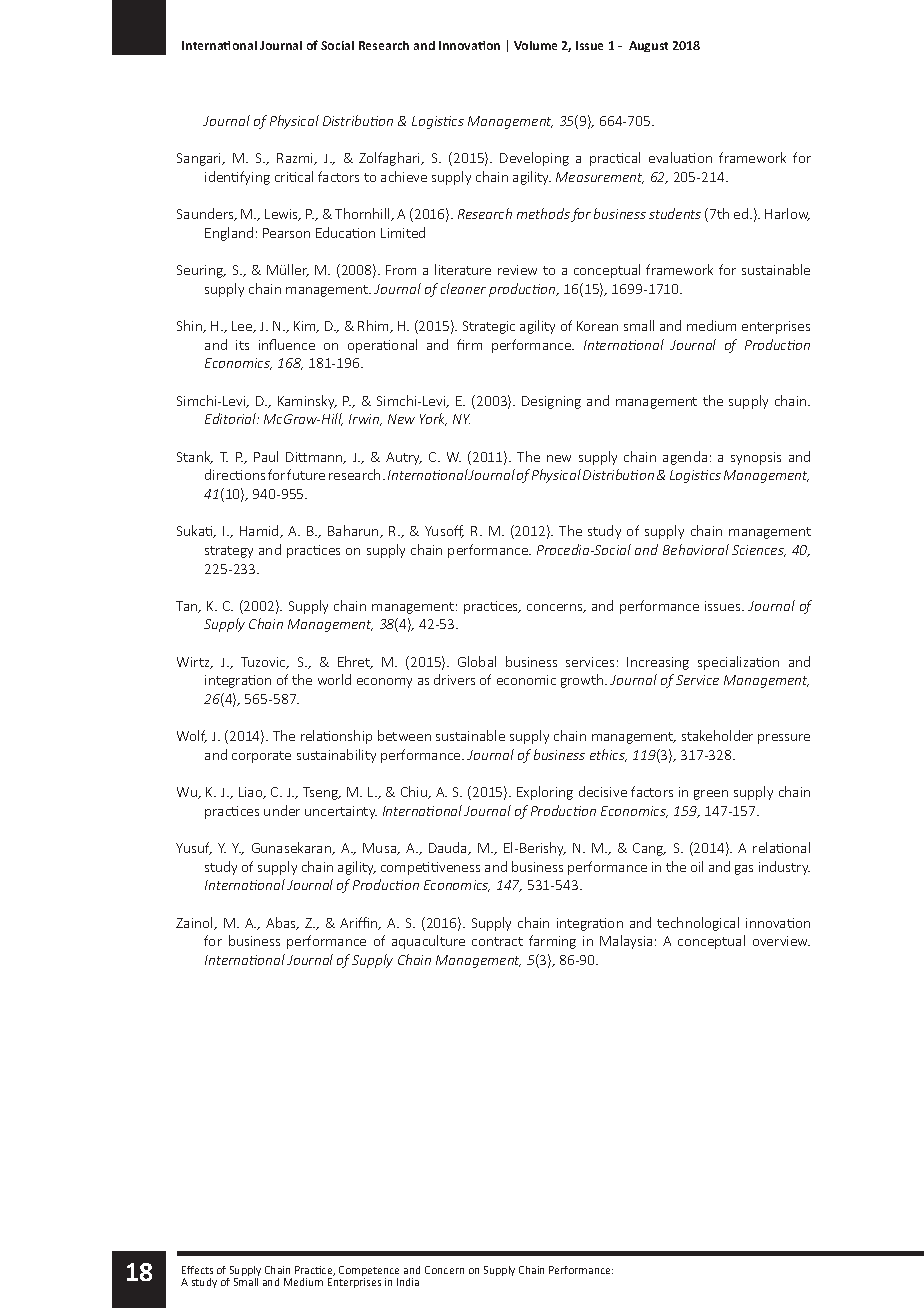 The image size is (924, 1308). What do you see at coordinates (334, 679) in the image?
I see `world` at bounding box center [334, 679].
